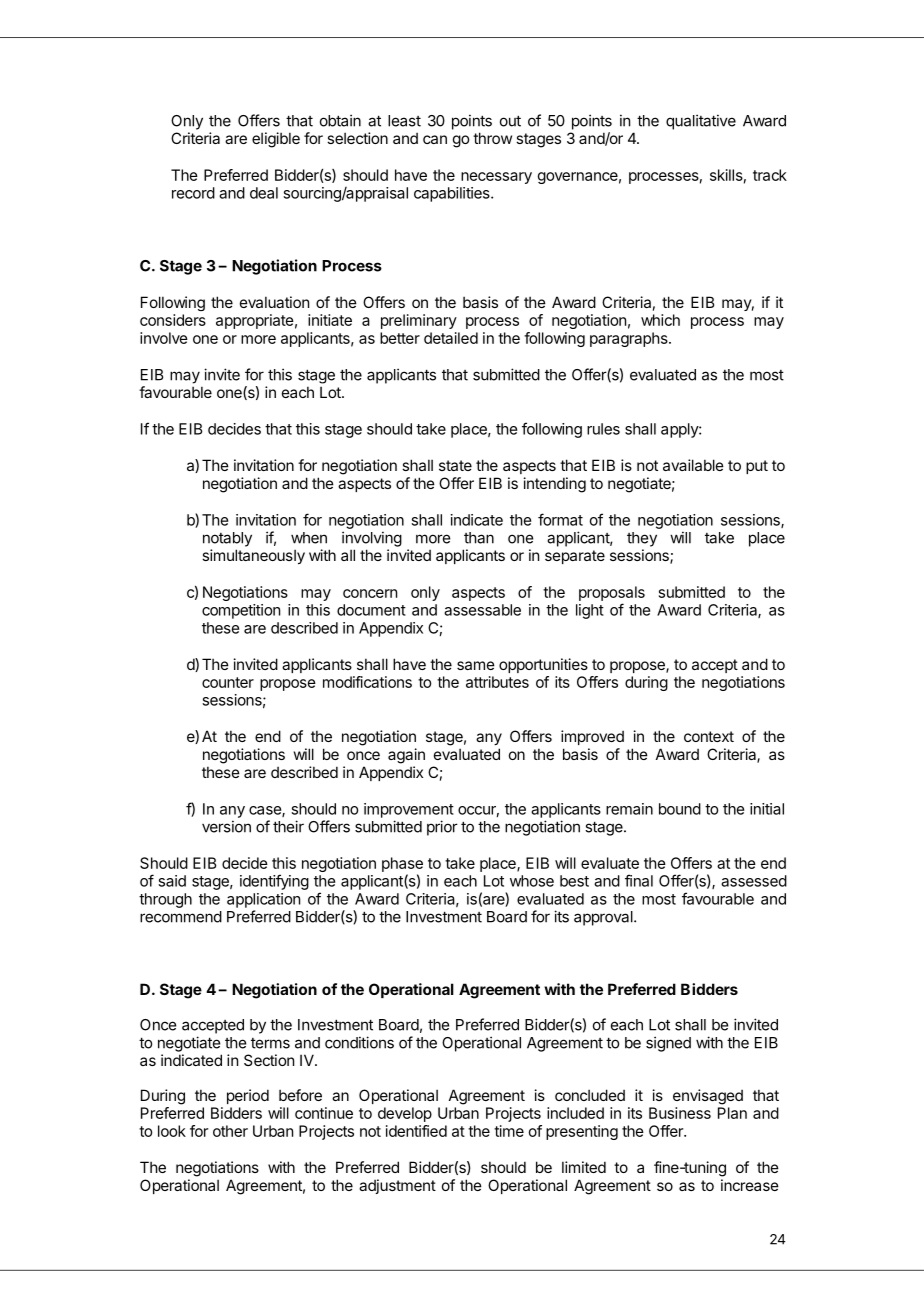 This screenshot has height=1308, width=924. Describe the element at coordinates (164, 338) in the screenshot. I see `involve` at that location.
